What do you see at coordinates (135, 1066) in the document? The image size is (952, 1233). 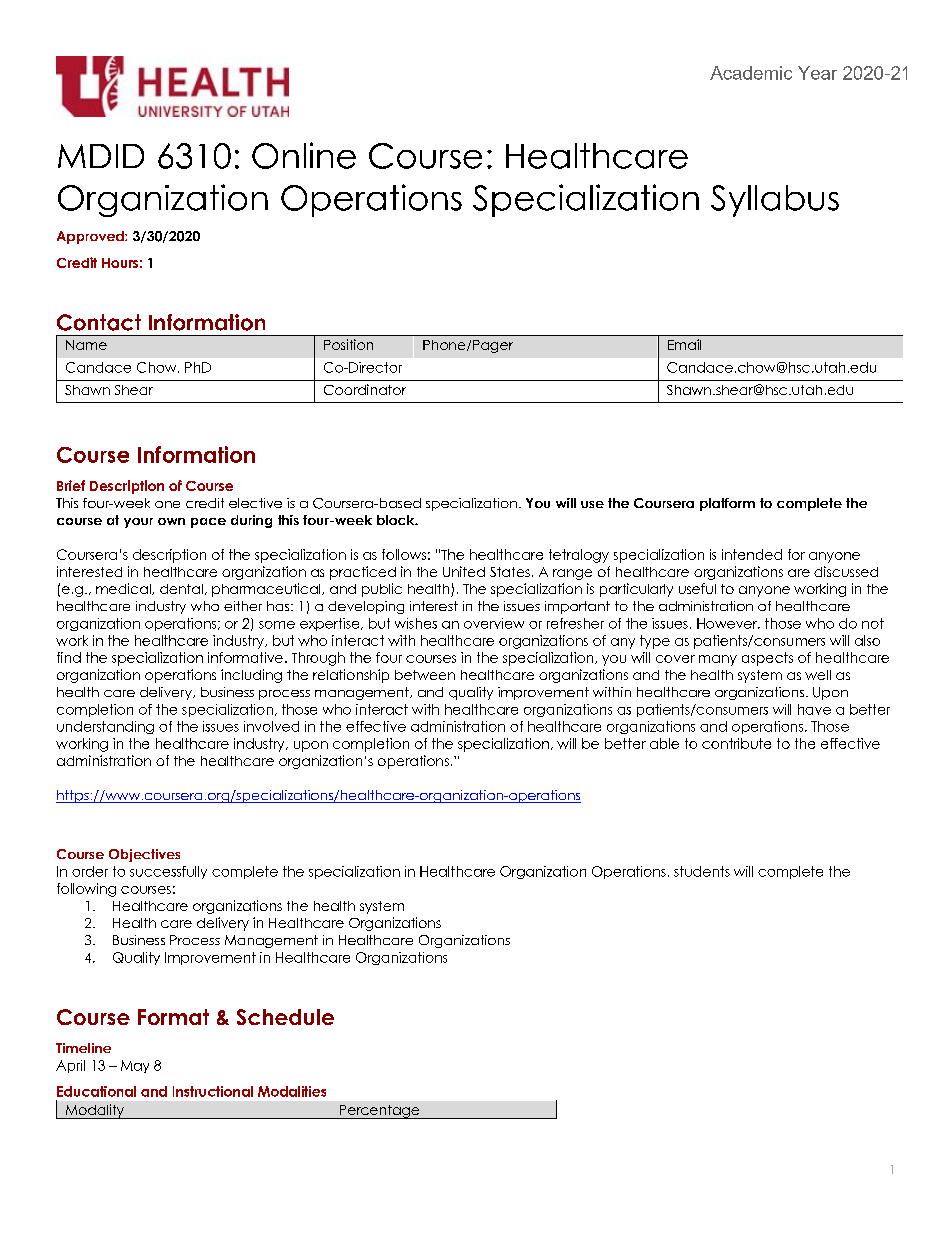 I see `May` at bounding box center [135, 1066].
